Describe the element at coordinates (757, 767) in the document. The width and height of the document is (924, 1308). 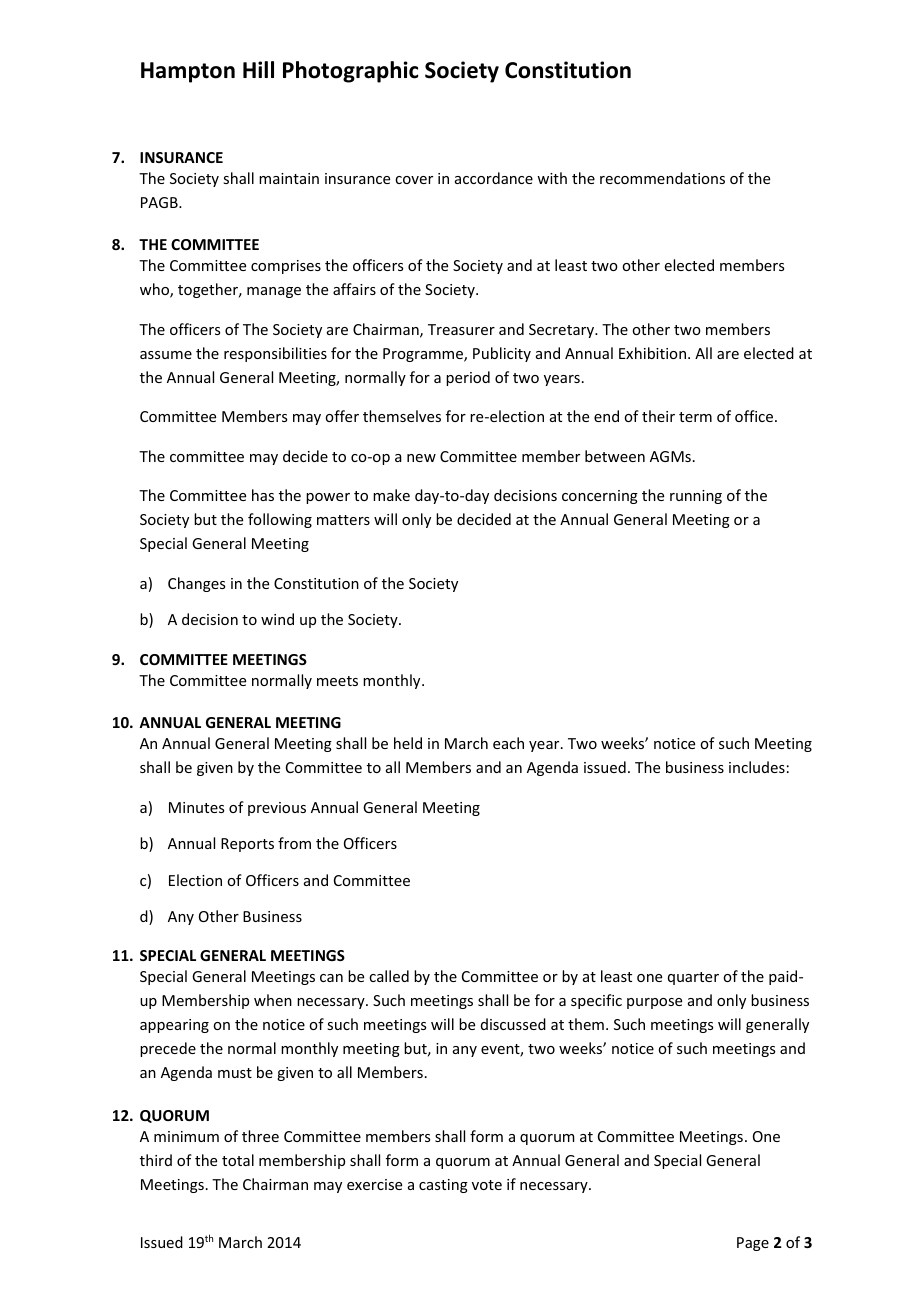
I see `includes` at that location.
